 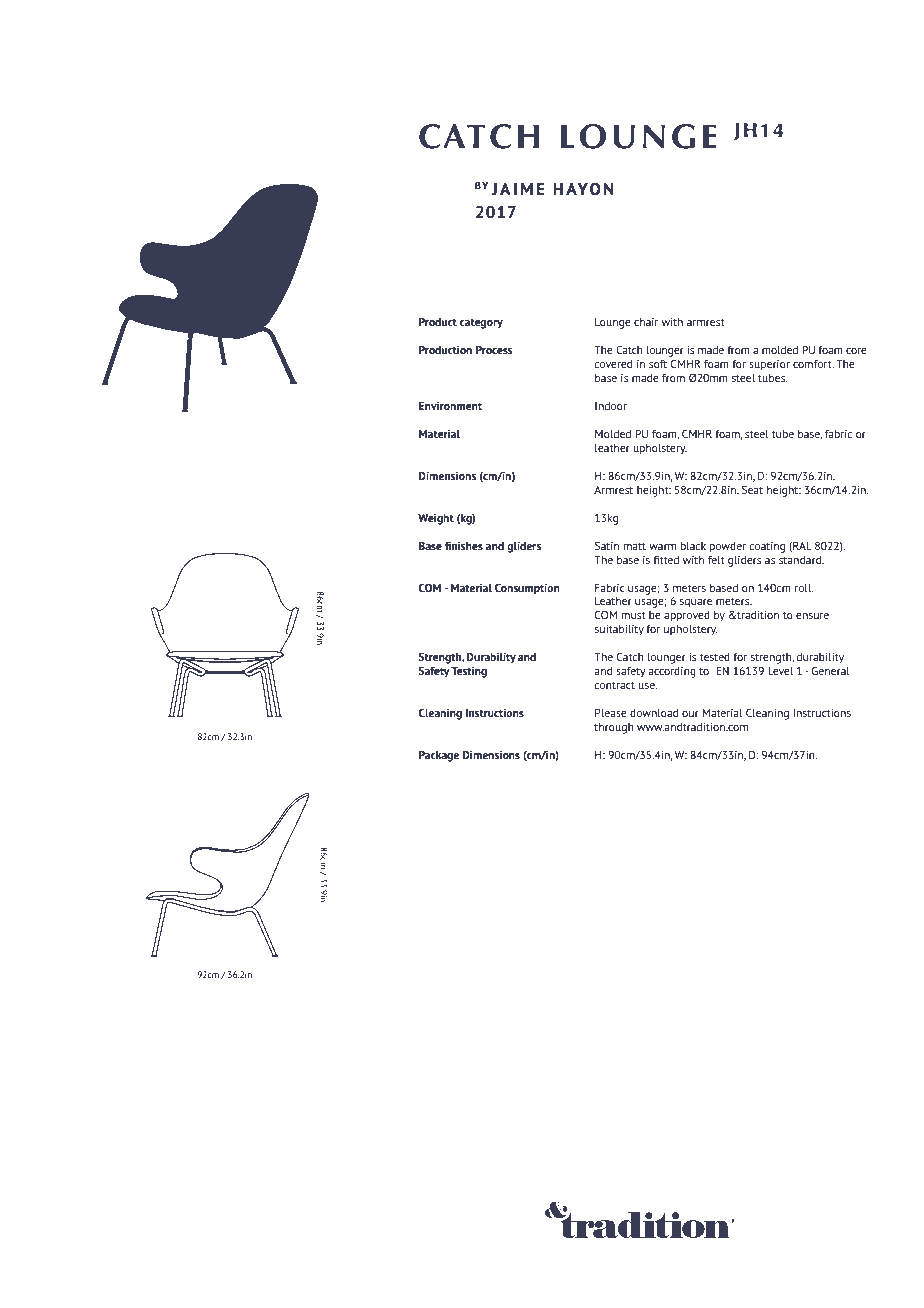 What do you see at coordinates (436, 519) in the image?
I see `Weight` at bounding box center [436, 519].
